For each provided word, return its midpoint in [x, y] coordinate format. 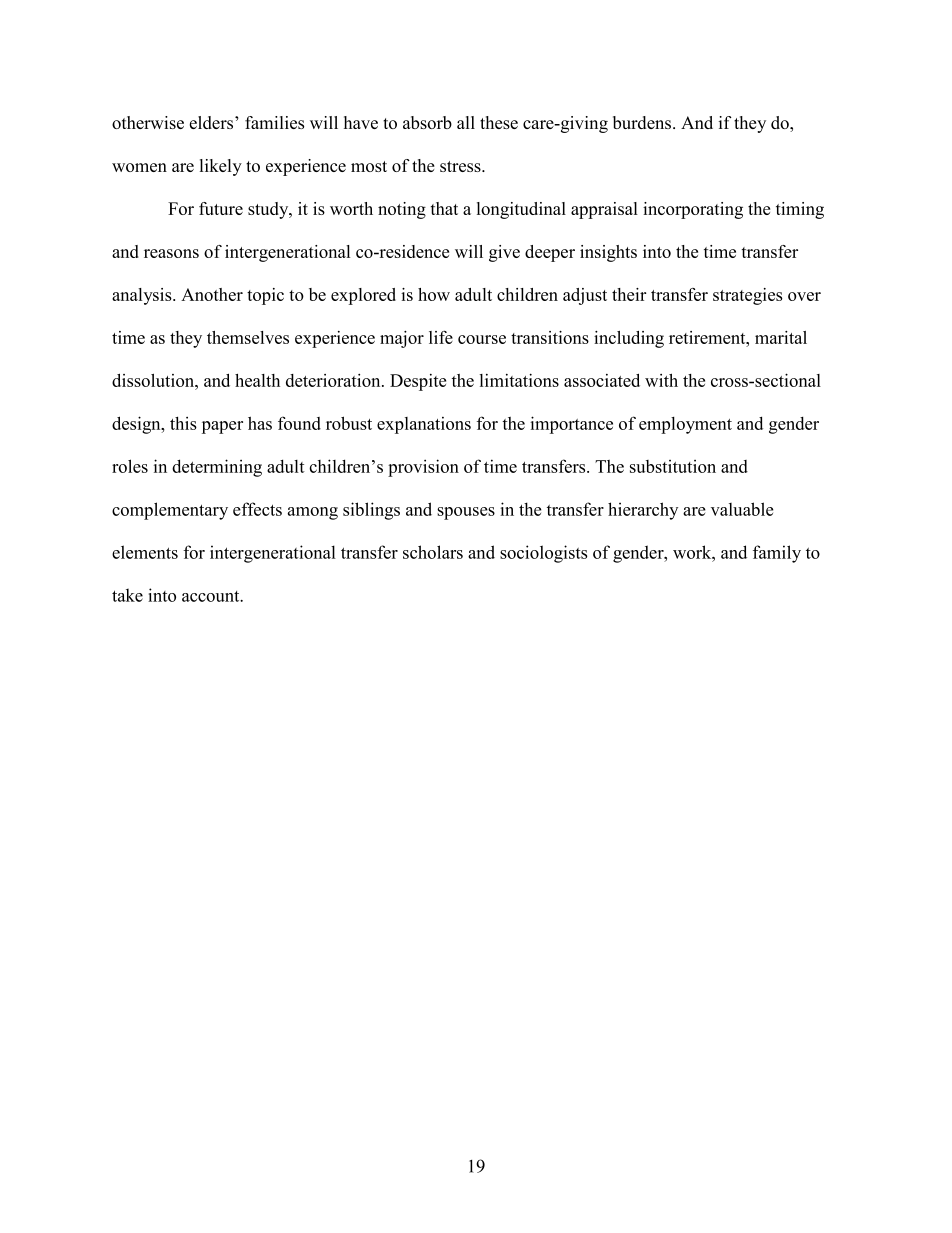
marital [781, 337]
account [212, 596]
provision [423, 468]
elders [212, 122]
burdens [642, 122]
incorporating [693, 210]
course [482, 339]
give [504, 253]
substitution [673, 466]
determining [217, 468]
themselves [248, 337]
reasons [171, 253]
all [466, 122]
